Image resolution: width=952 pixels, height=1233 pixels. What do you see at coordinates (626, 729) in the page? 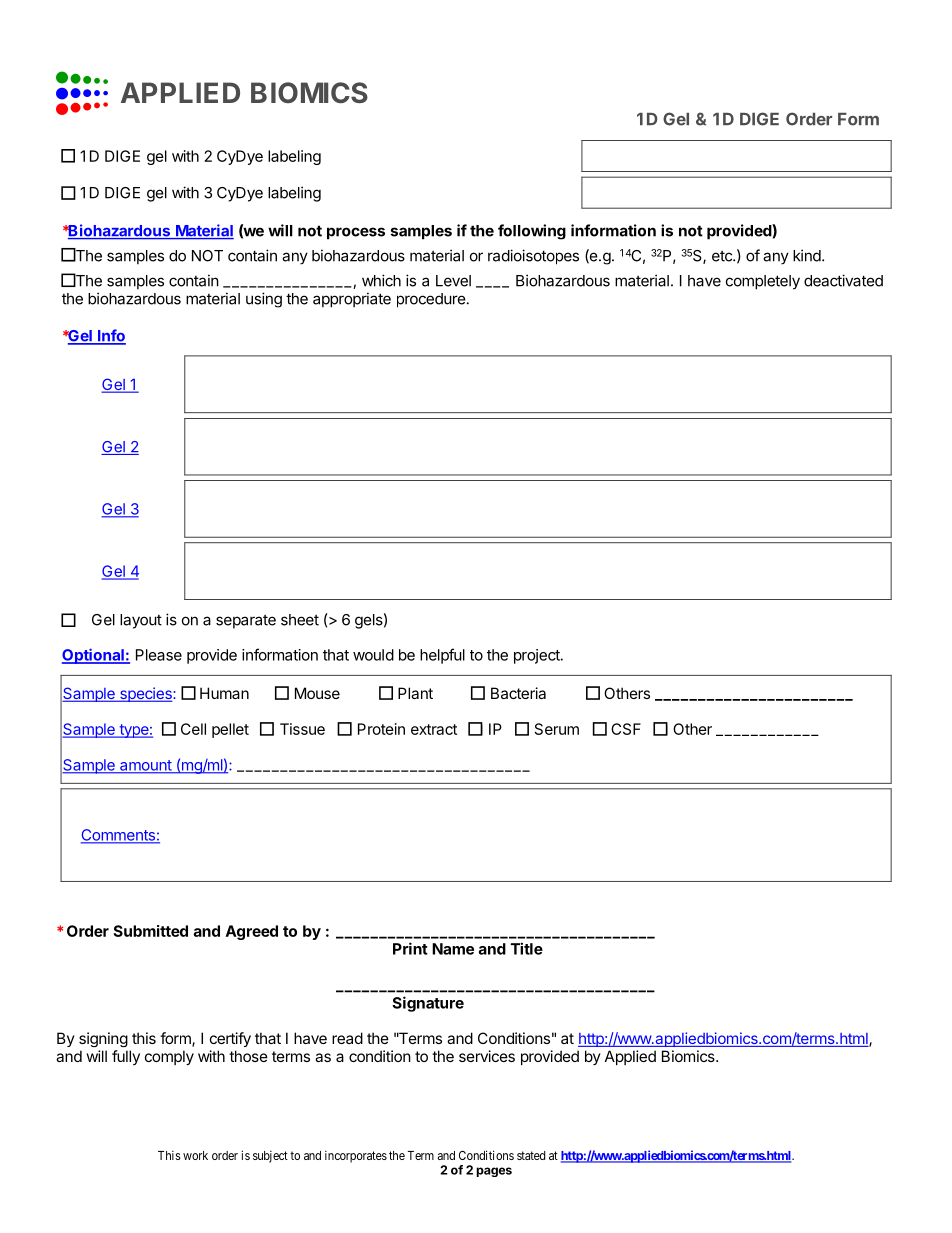
I see `CSF` at bounding box center [626, 729].
